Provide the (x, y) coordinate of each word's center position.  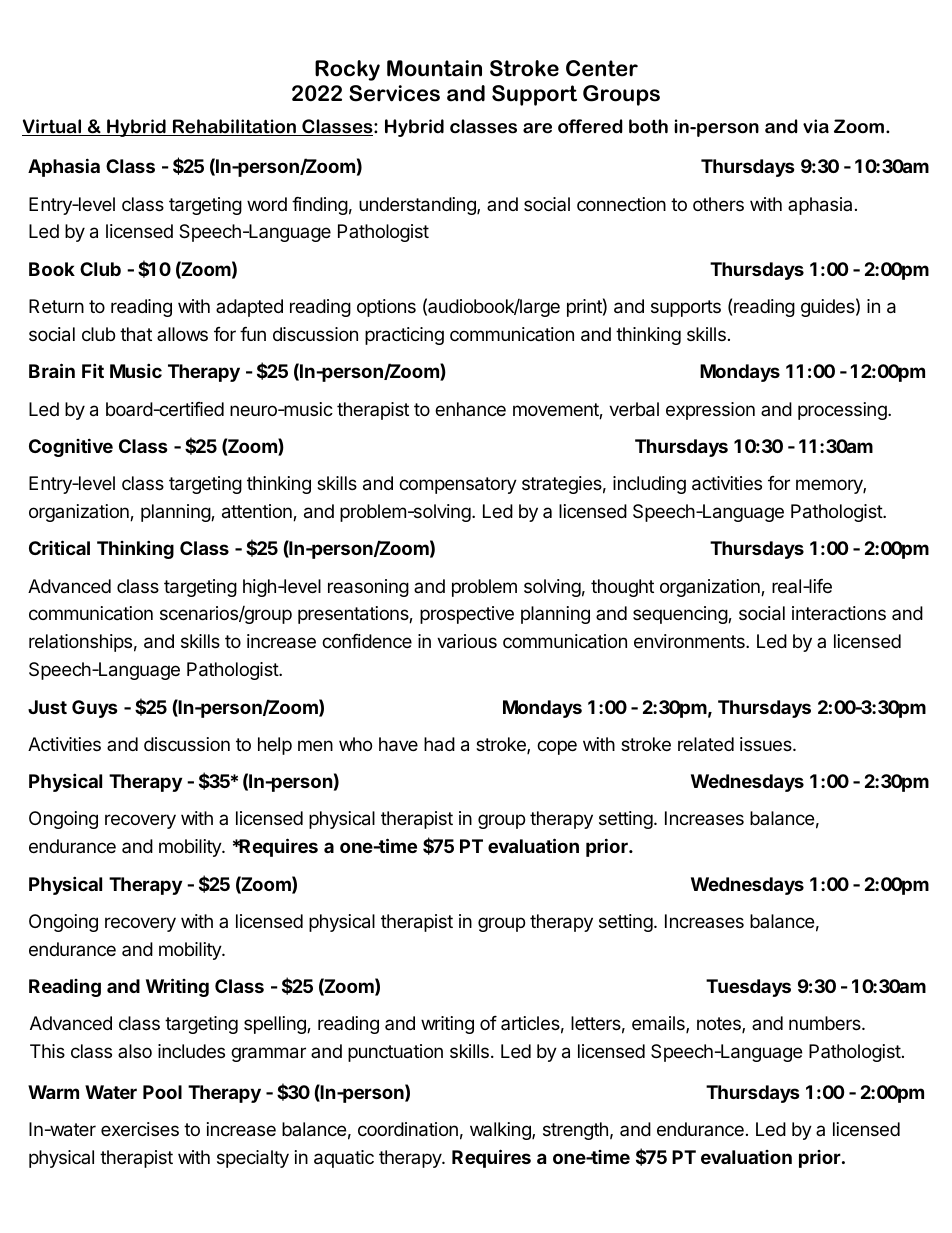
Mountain (434, 68)
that (136, 334)
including (649, 485)
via (816, 126)
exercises (140, 1129)
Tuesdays (748, 988)
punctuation (395, 1053)
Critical (59, 547)
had (439, 744)
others (718, 204)
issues (767, 744)
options (386, 308)
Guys (95, 709)
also (135, 1051)
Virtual (53, 127)
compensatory (458, 485)
